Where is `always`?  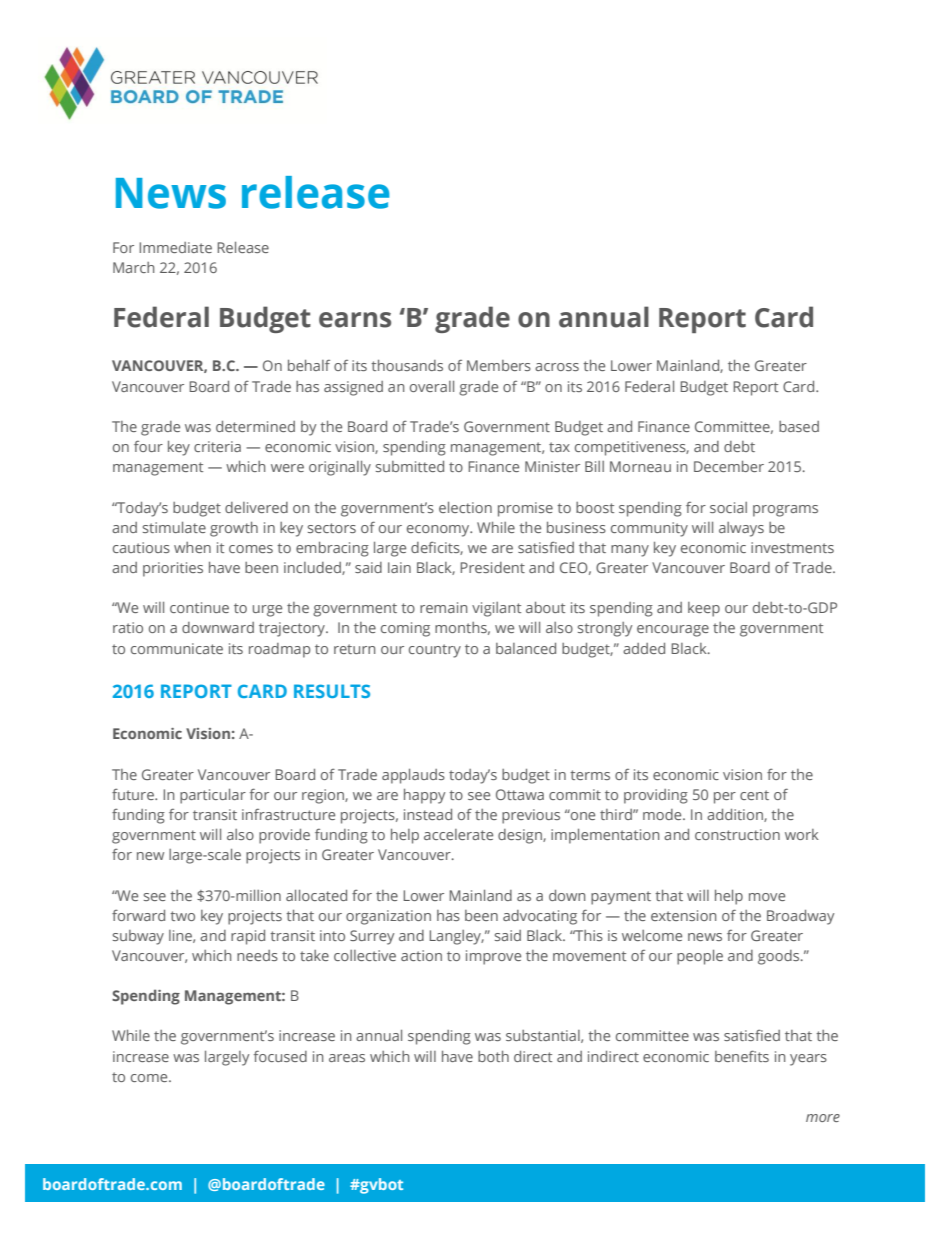
always is located at coordinates (741, 529).
